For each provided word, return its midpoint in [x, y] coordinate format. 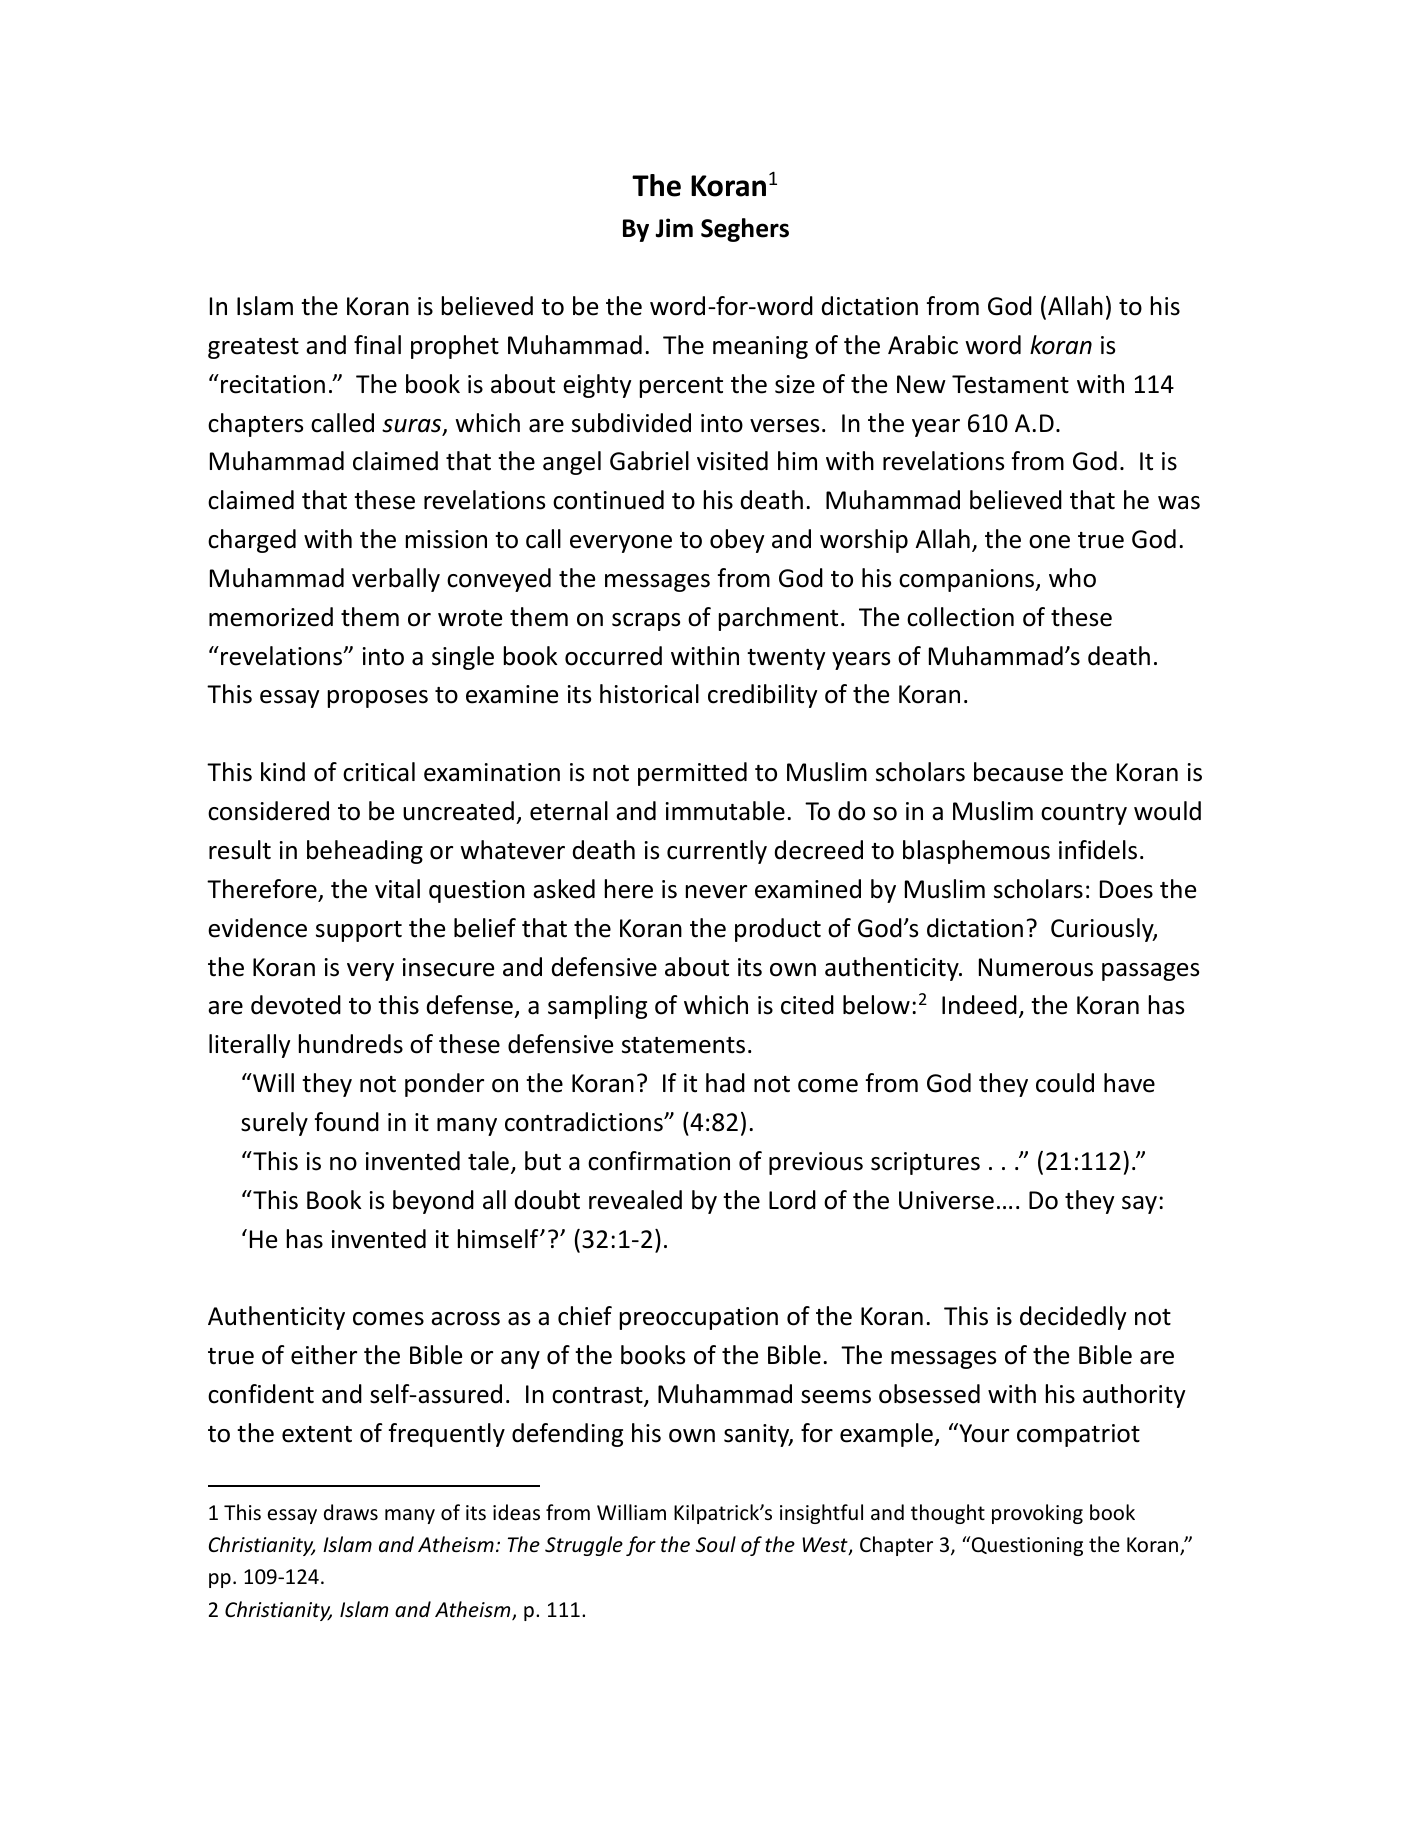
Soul [716, 1544]
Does [1126, 889]
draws [351, 1512]
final [377, 345]
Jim [674, 228]
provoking [1037, 1514]
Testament [1010, 384]
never [716, 892]
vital [397, 889]
